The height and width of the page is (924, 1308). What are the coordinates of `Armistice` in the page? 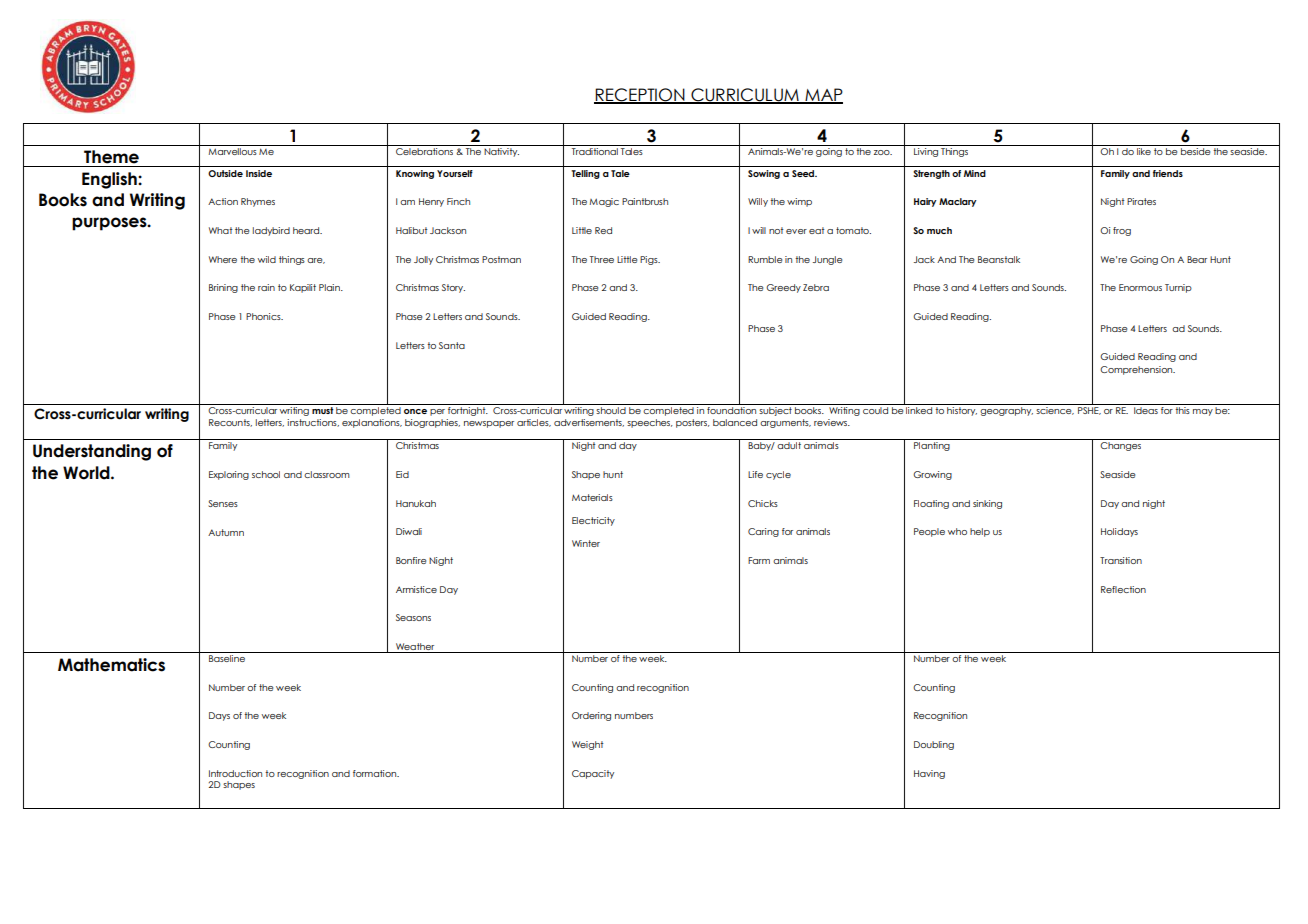 It's located at (416, 589).
